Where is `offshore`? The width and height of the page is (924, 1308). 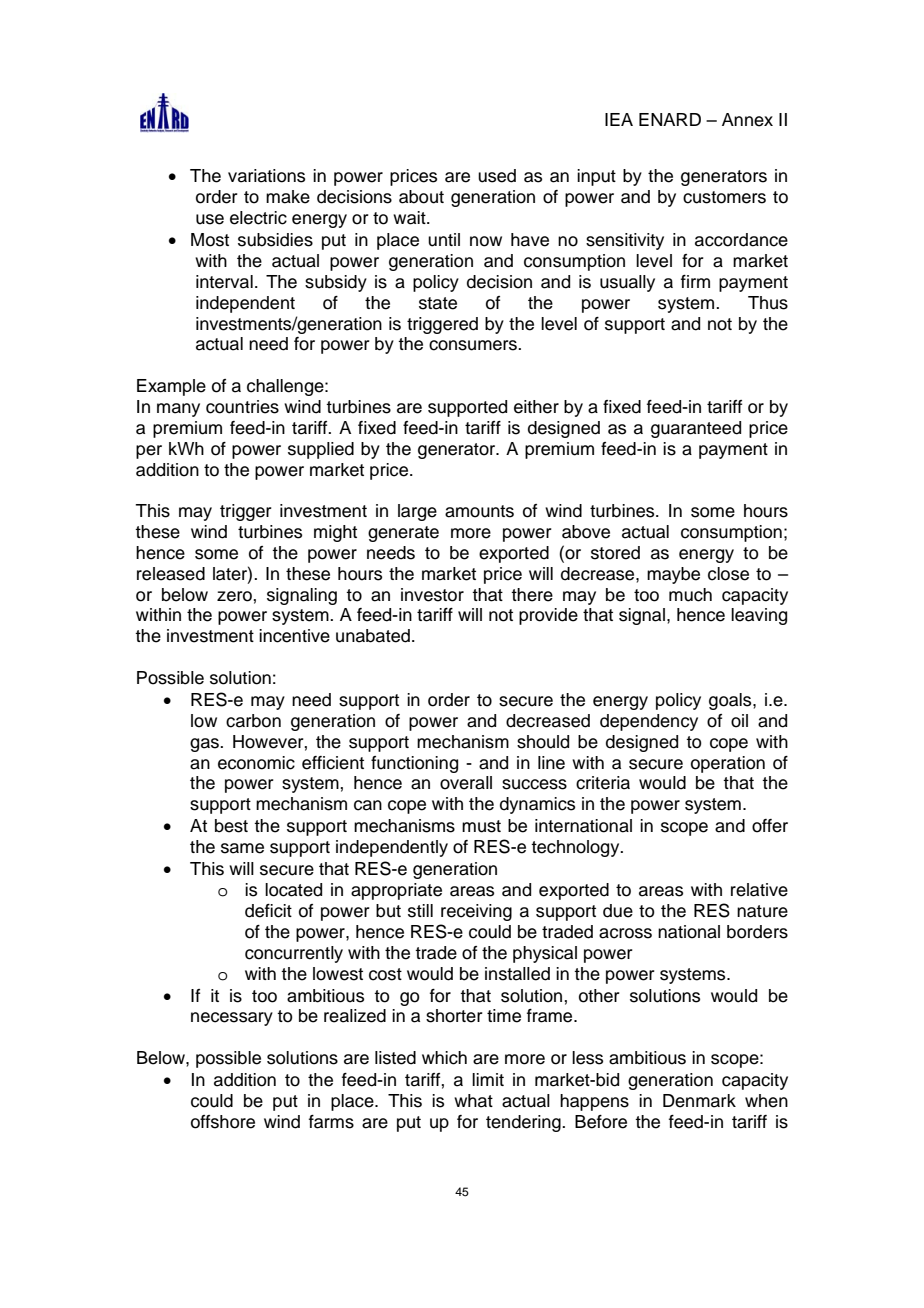
offshore is located at coordinates (223, 1122).
